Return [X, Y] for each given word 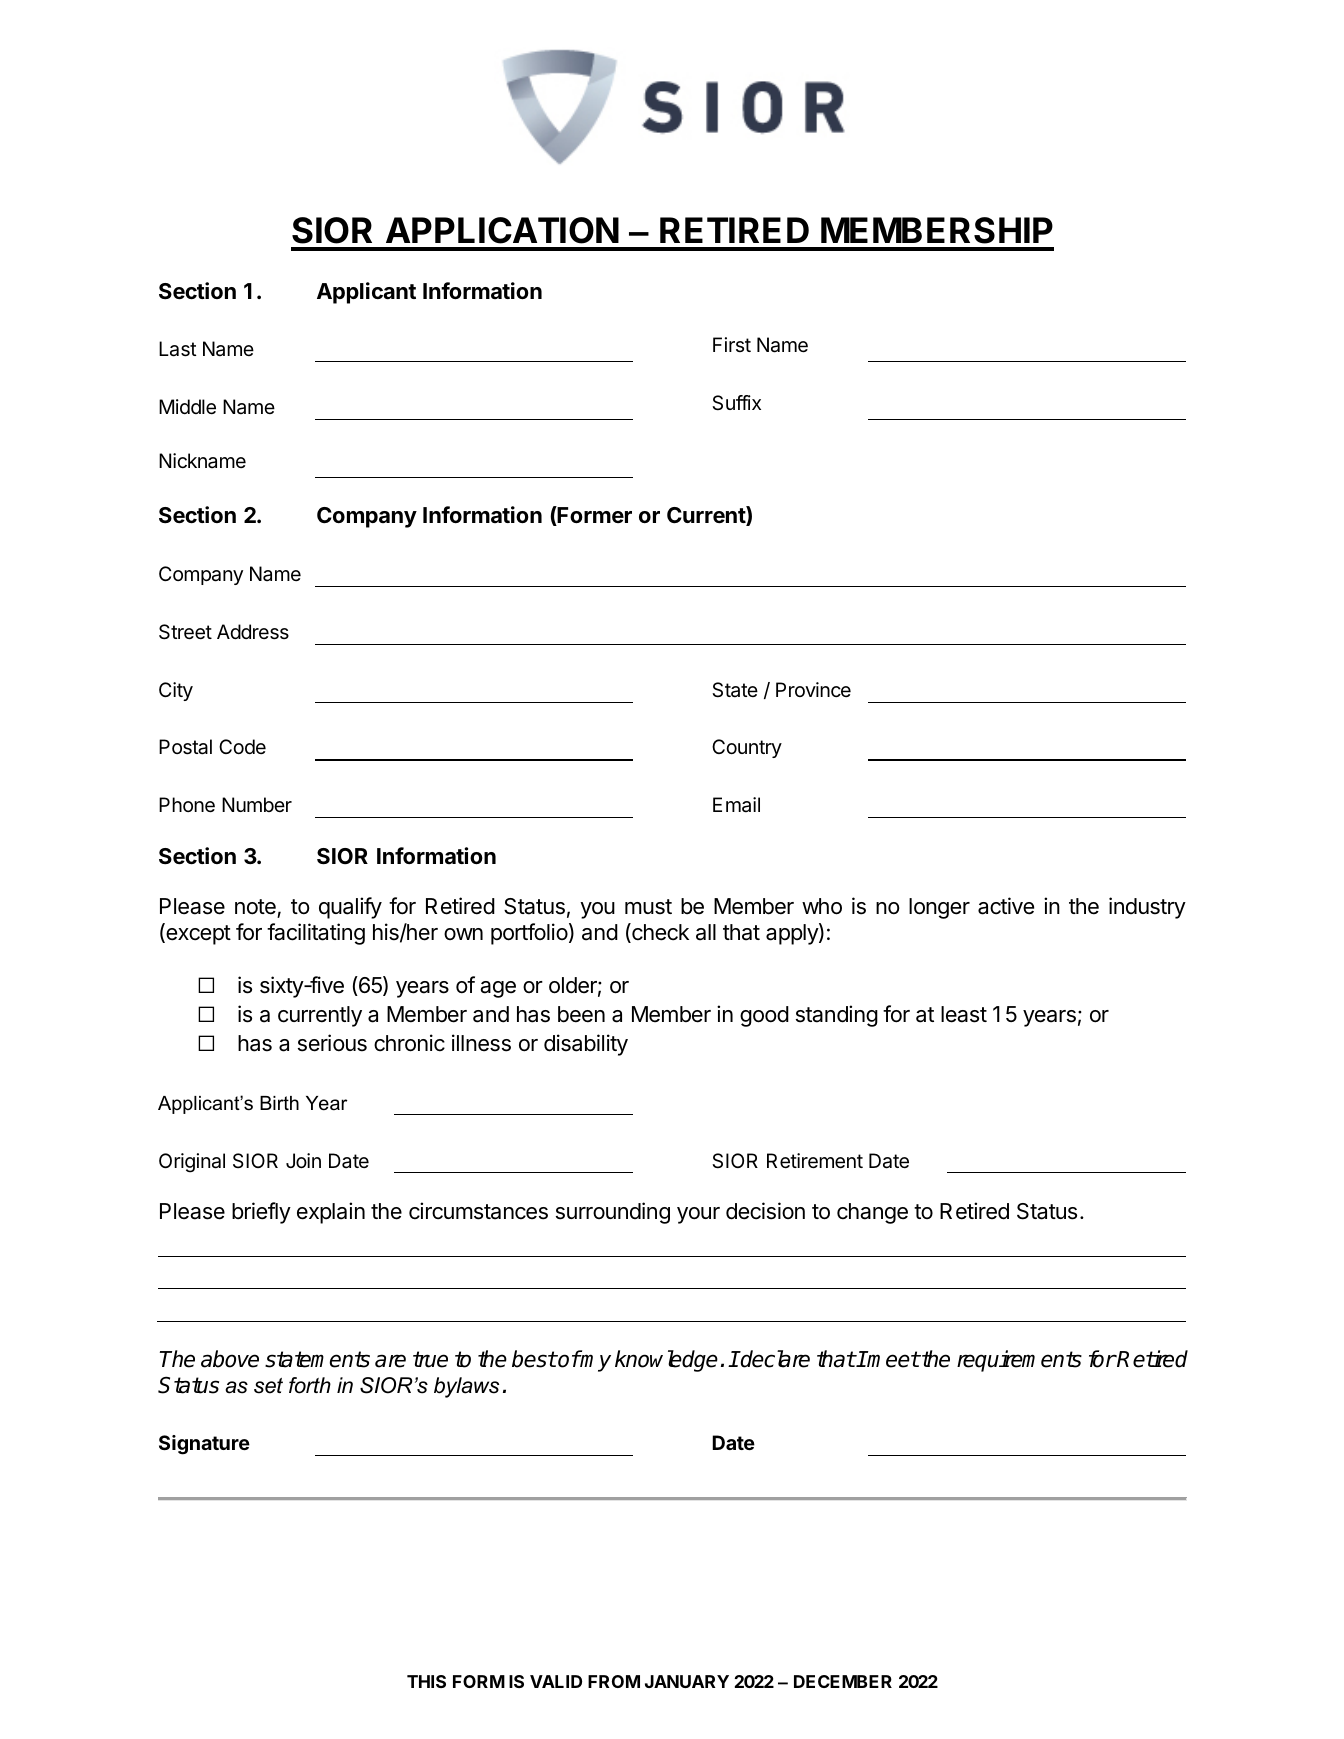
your [698, 1215]
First [732, 344]
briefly [261, 1213]
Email [736, 805]
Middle [187, 407]
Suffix [736, 403]
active [1006, 906]
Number [257, 804]
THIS [426, 1681]
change [872, 1213]
